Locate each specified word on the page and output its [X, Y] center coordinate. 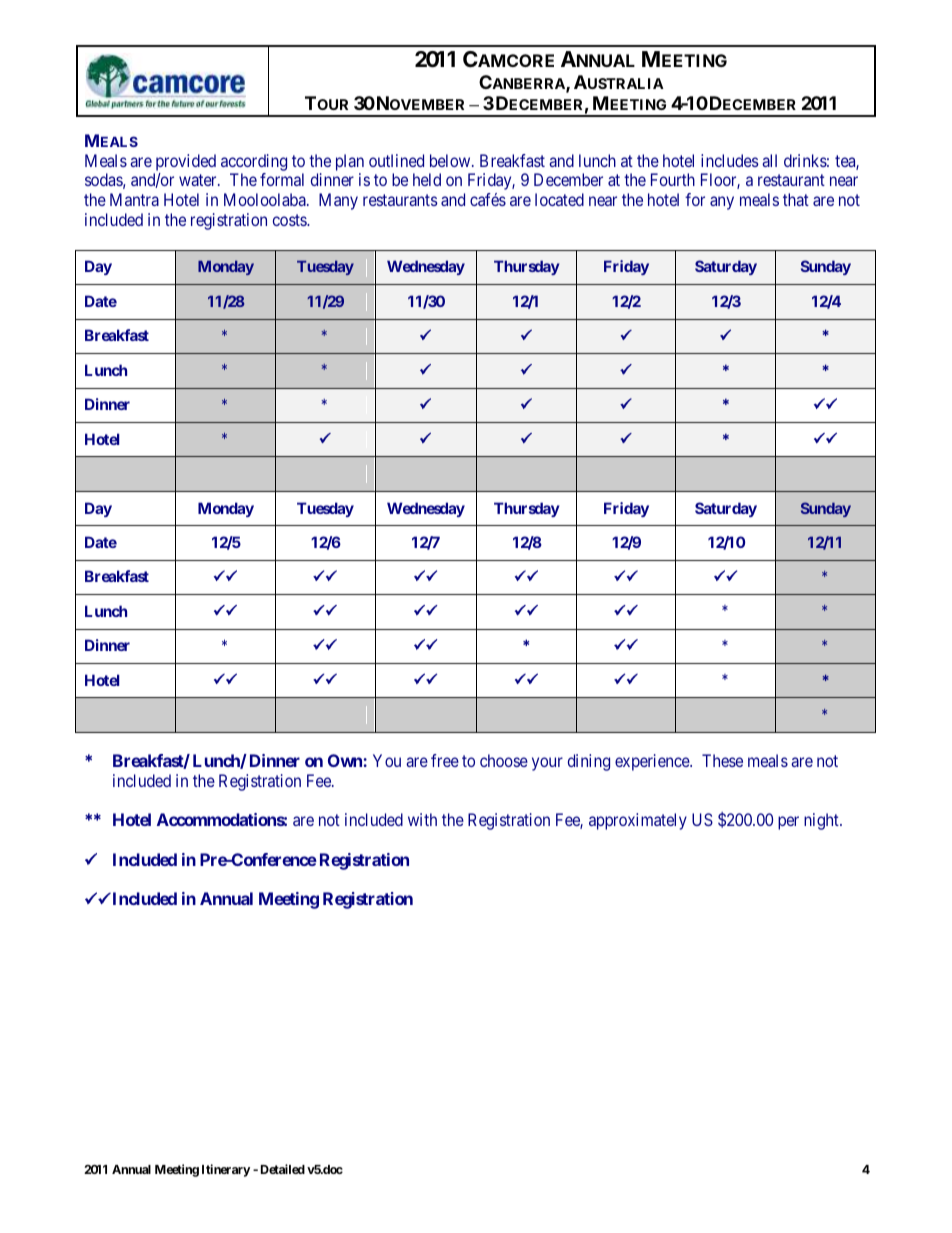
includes [730, 160]
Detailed [283, 1169]
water [199, 180]
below [451, 160]
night [822, 821]
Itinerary [226, 1170]
